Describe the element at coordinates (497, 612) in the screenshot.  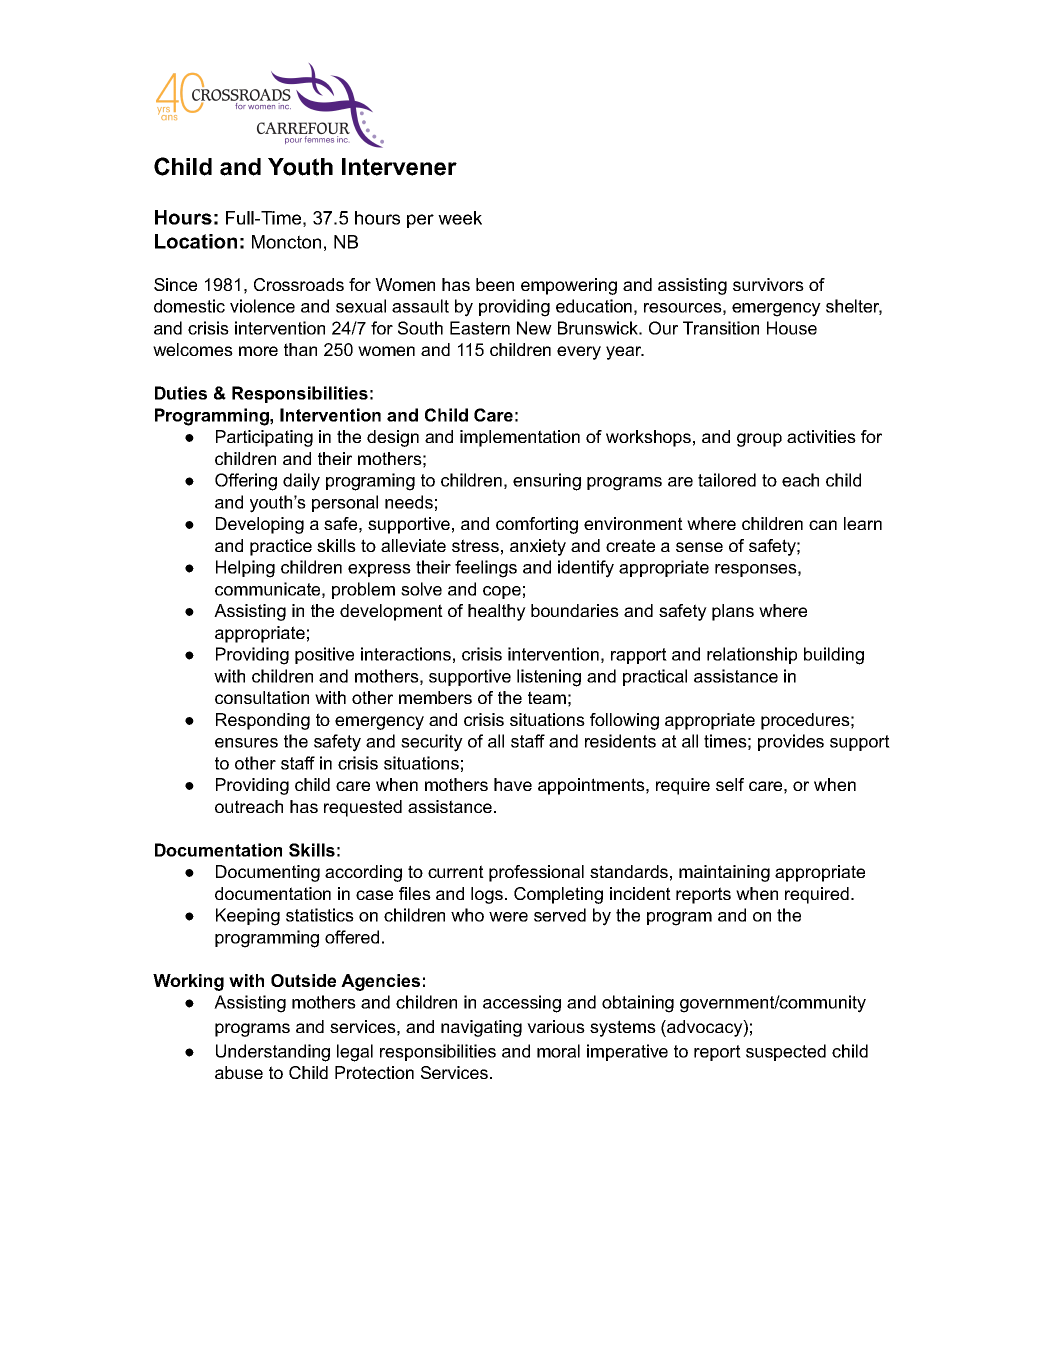
I see `healthy` at that location.
